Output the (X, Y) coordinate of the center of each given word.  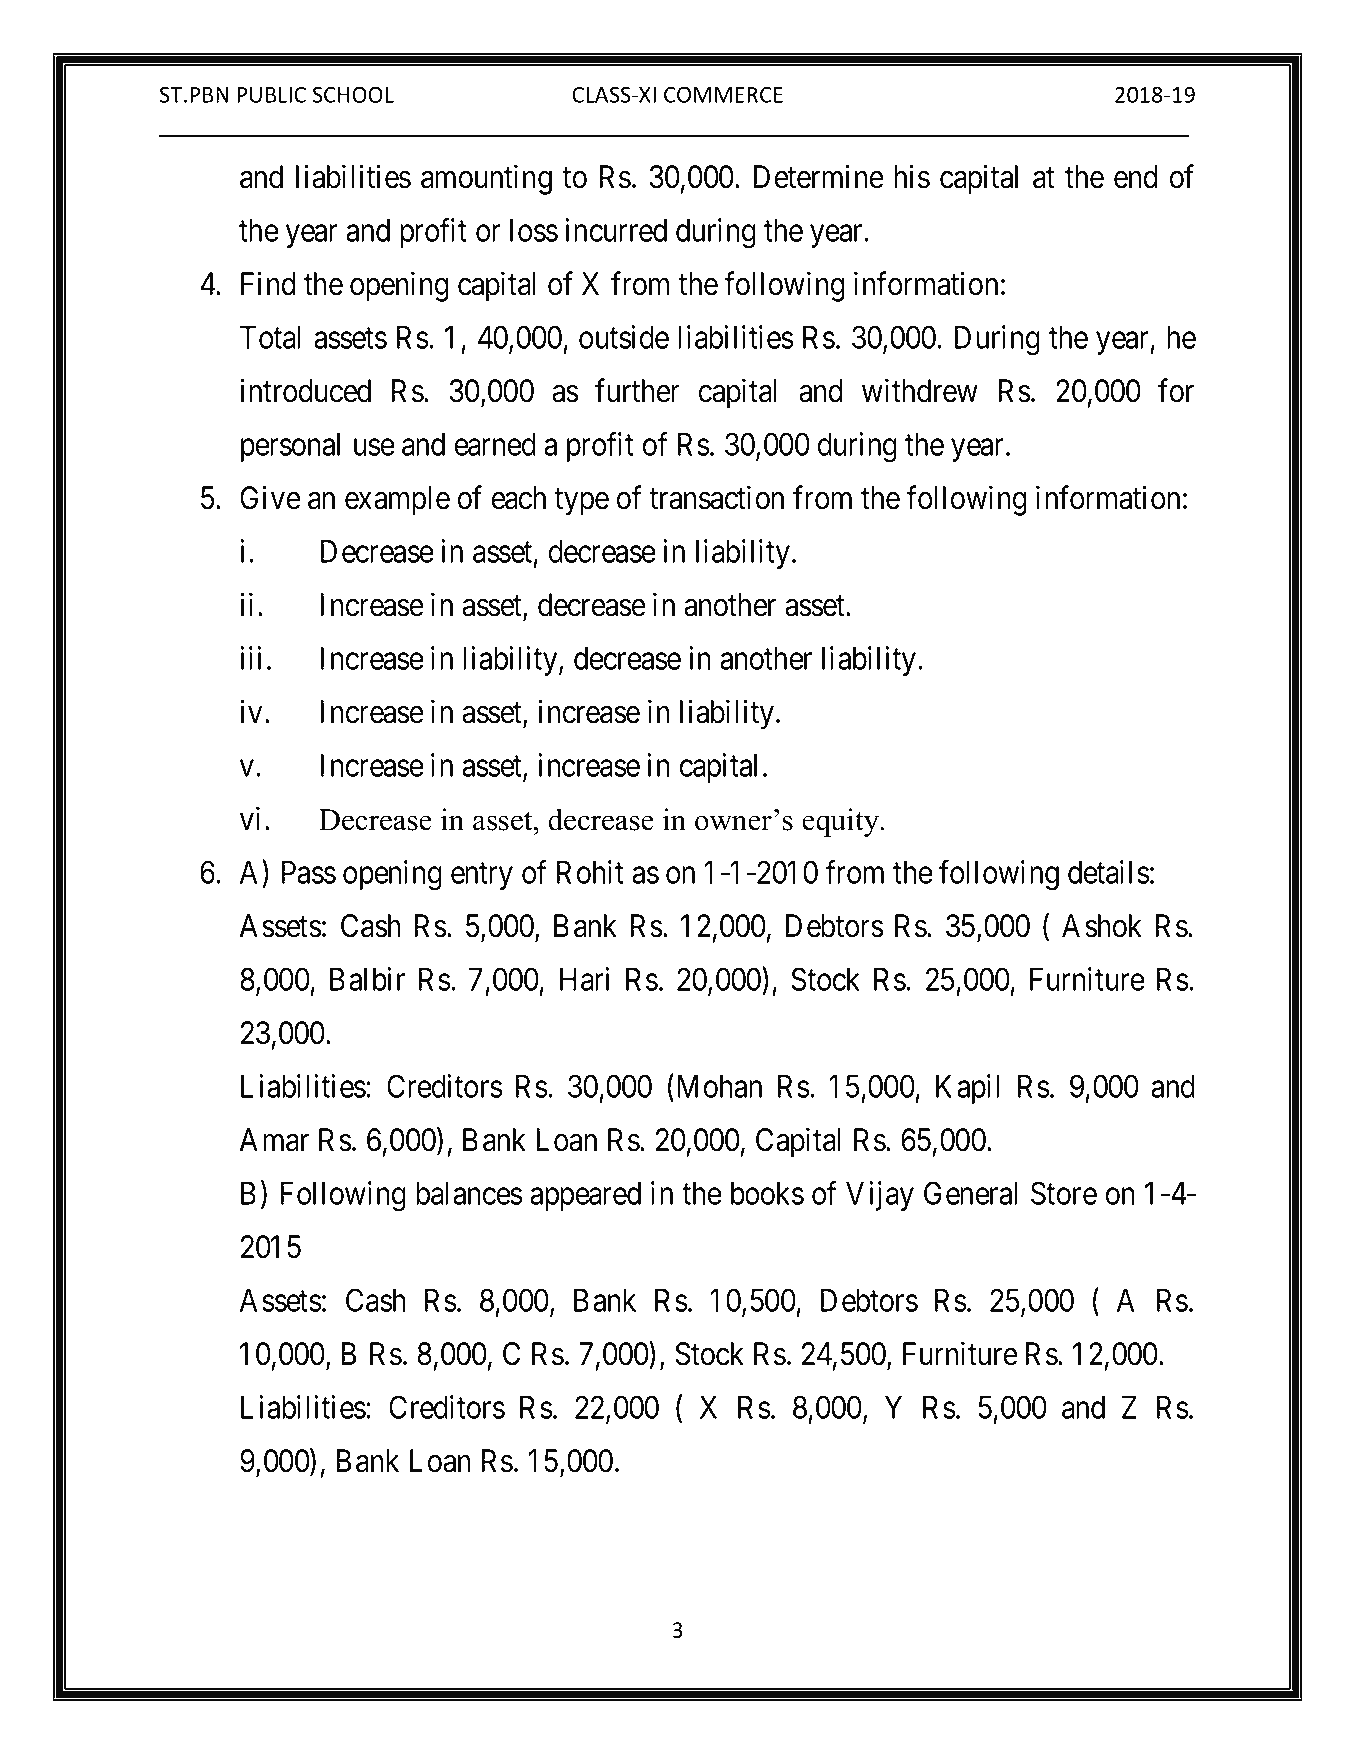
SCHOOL (353, 94)
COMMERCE (723, 94)
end (1136, 177)
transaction (716, 498)
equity (842, 822)
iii (250, 658)
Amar (274, 1140)
